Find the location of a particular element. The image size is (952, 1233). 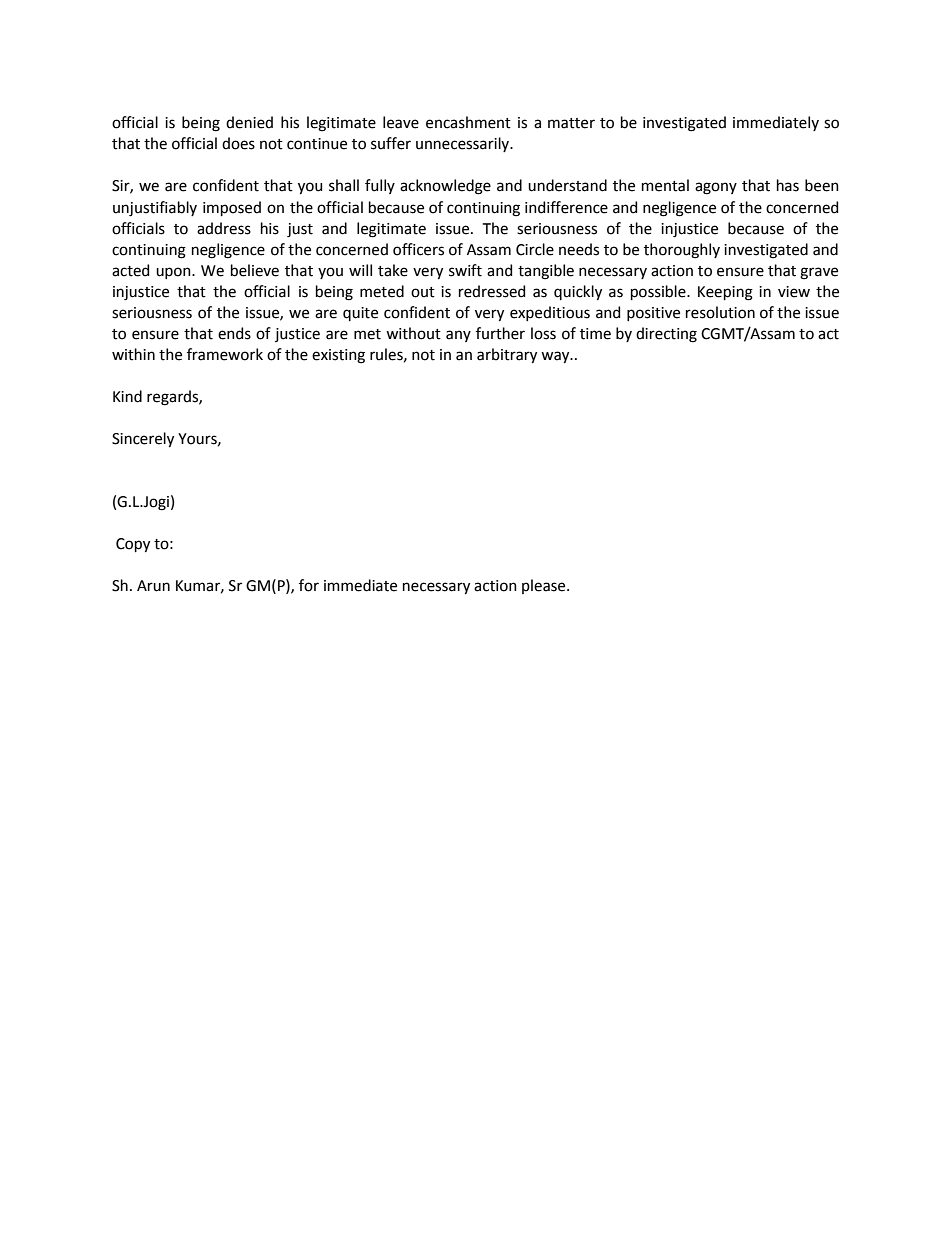

framework is located at coordinates (225, 354).
